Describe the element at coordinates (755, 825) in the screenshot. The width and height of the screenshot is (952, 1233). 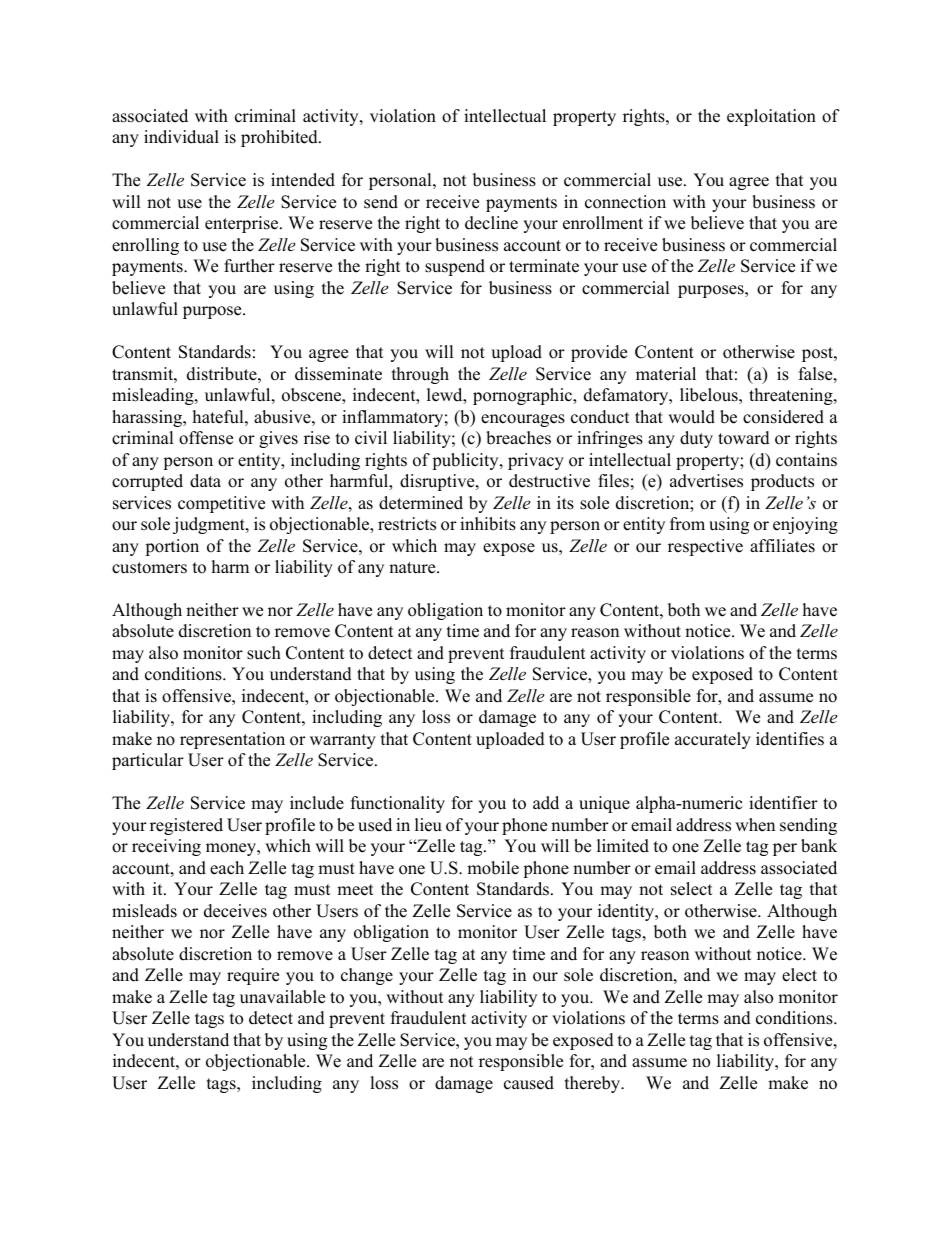
I see `when` at that location.
